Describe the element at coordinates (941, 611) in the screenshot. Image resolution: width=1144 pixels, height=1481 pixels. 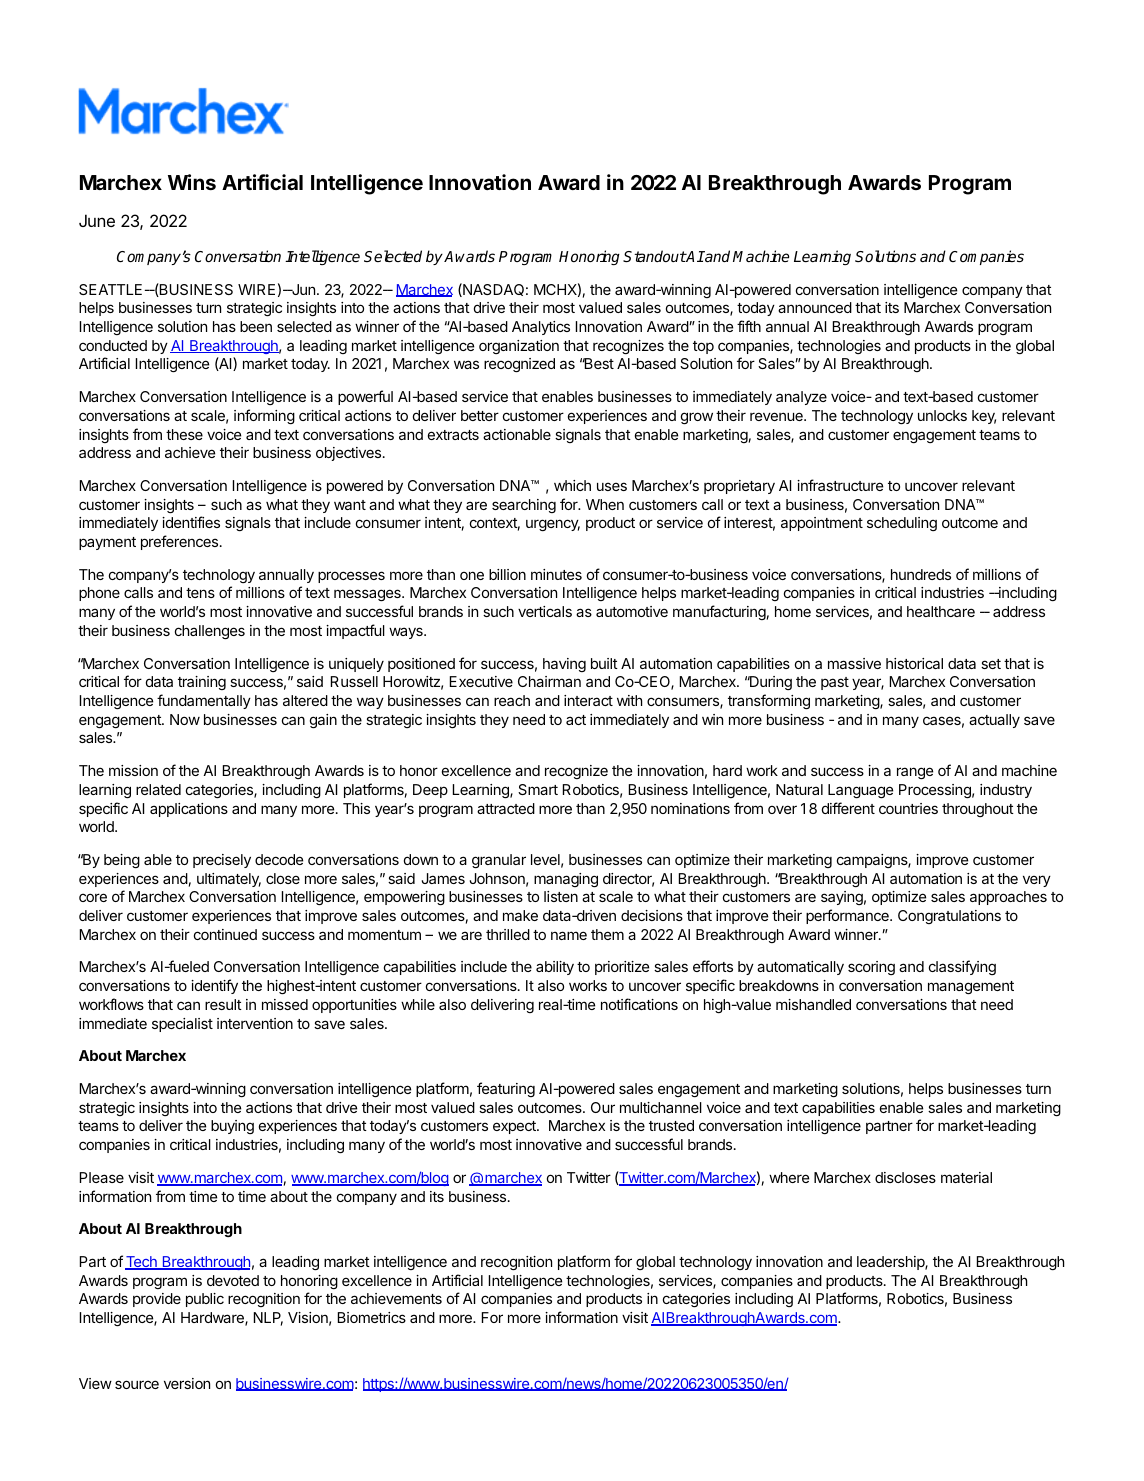
I see `healthcare` at that location.
